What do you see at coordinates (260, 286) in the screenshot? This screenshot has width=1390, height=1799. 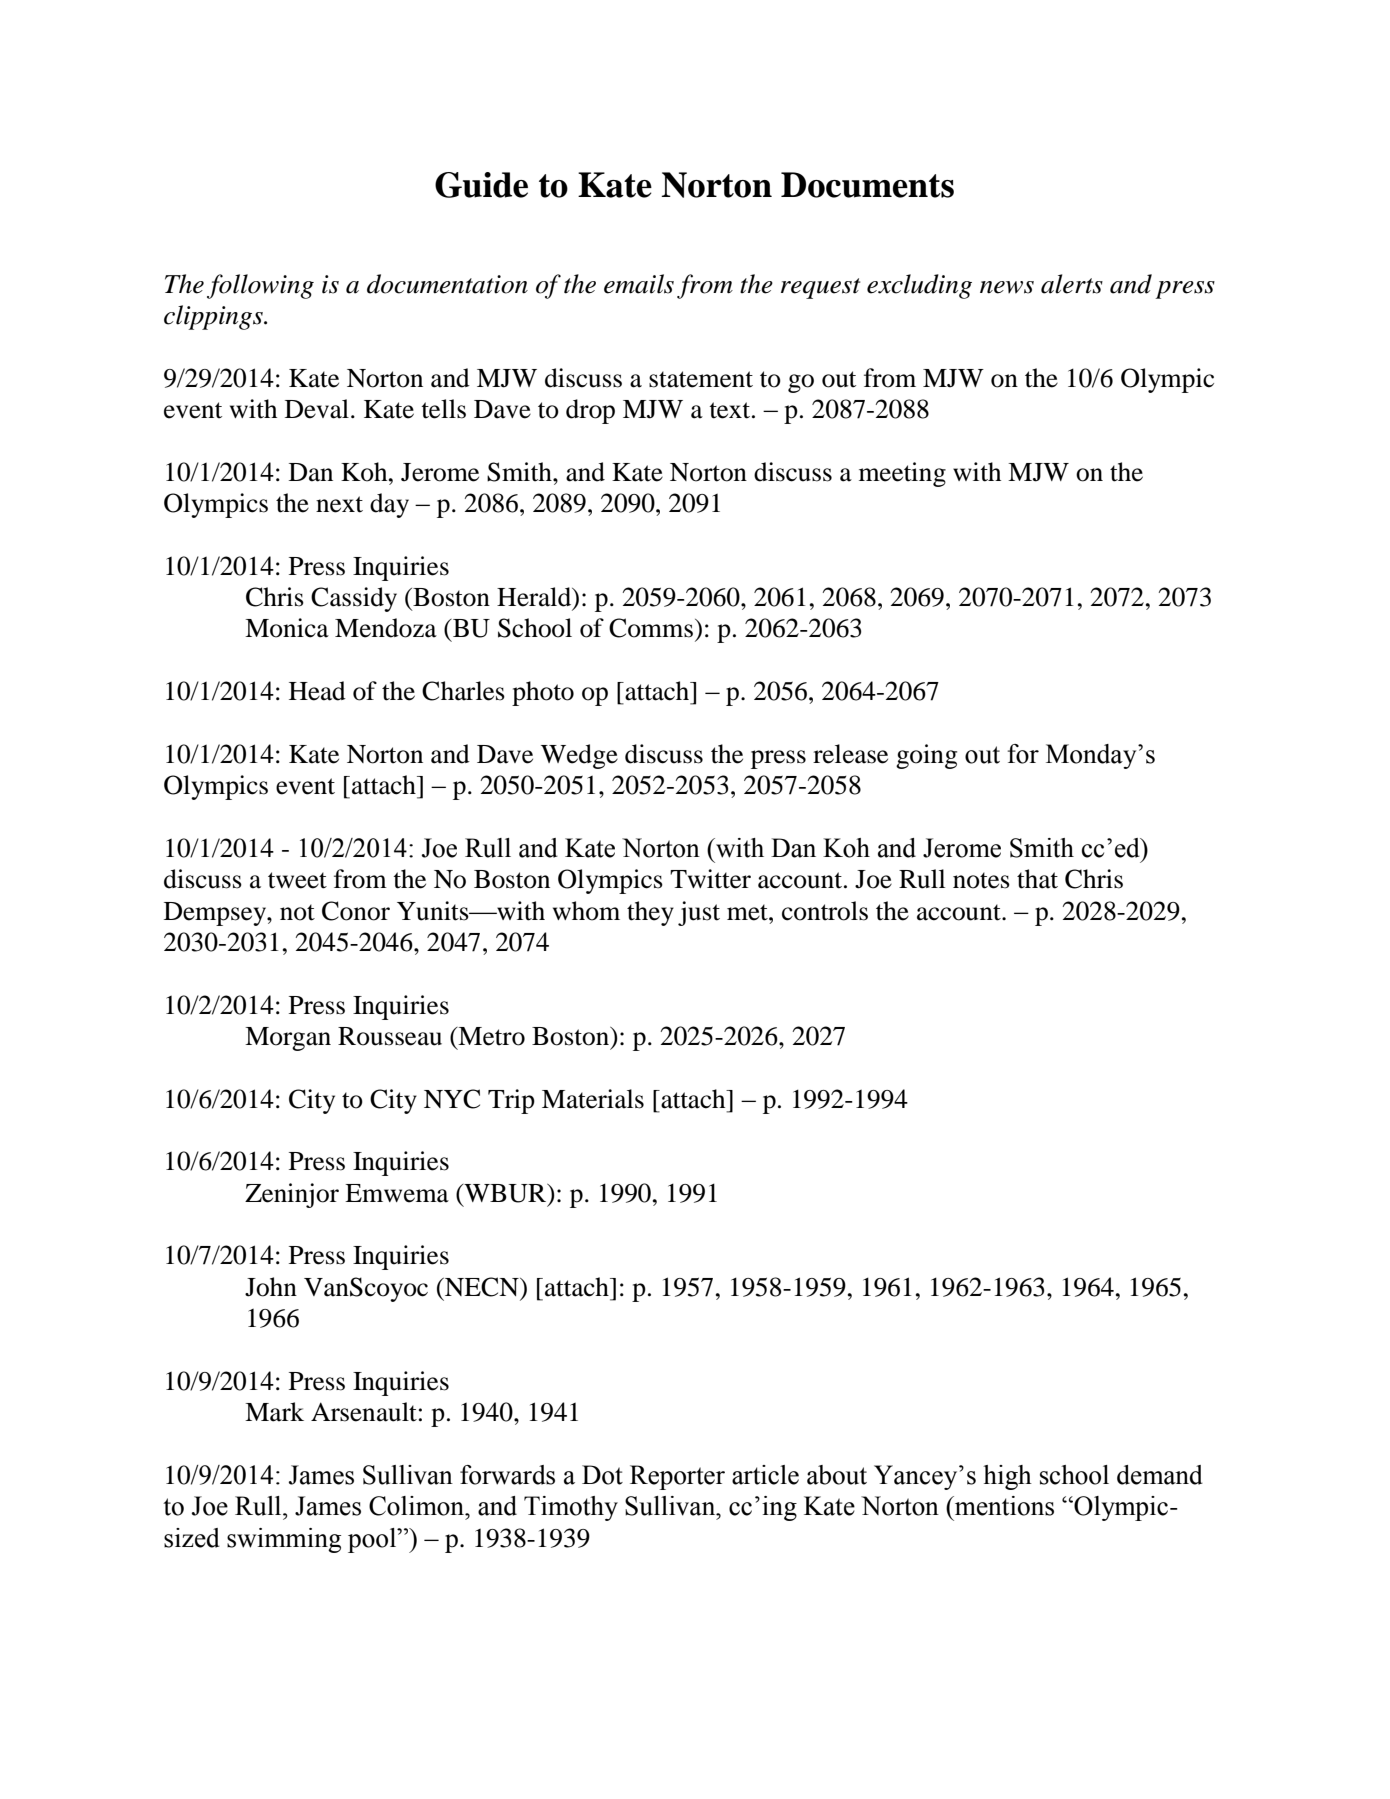 I see `following` at bounding box center [260, 286].
